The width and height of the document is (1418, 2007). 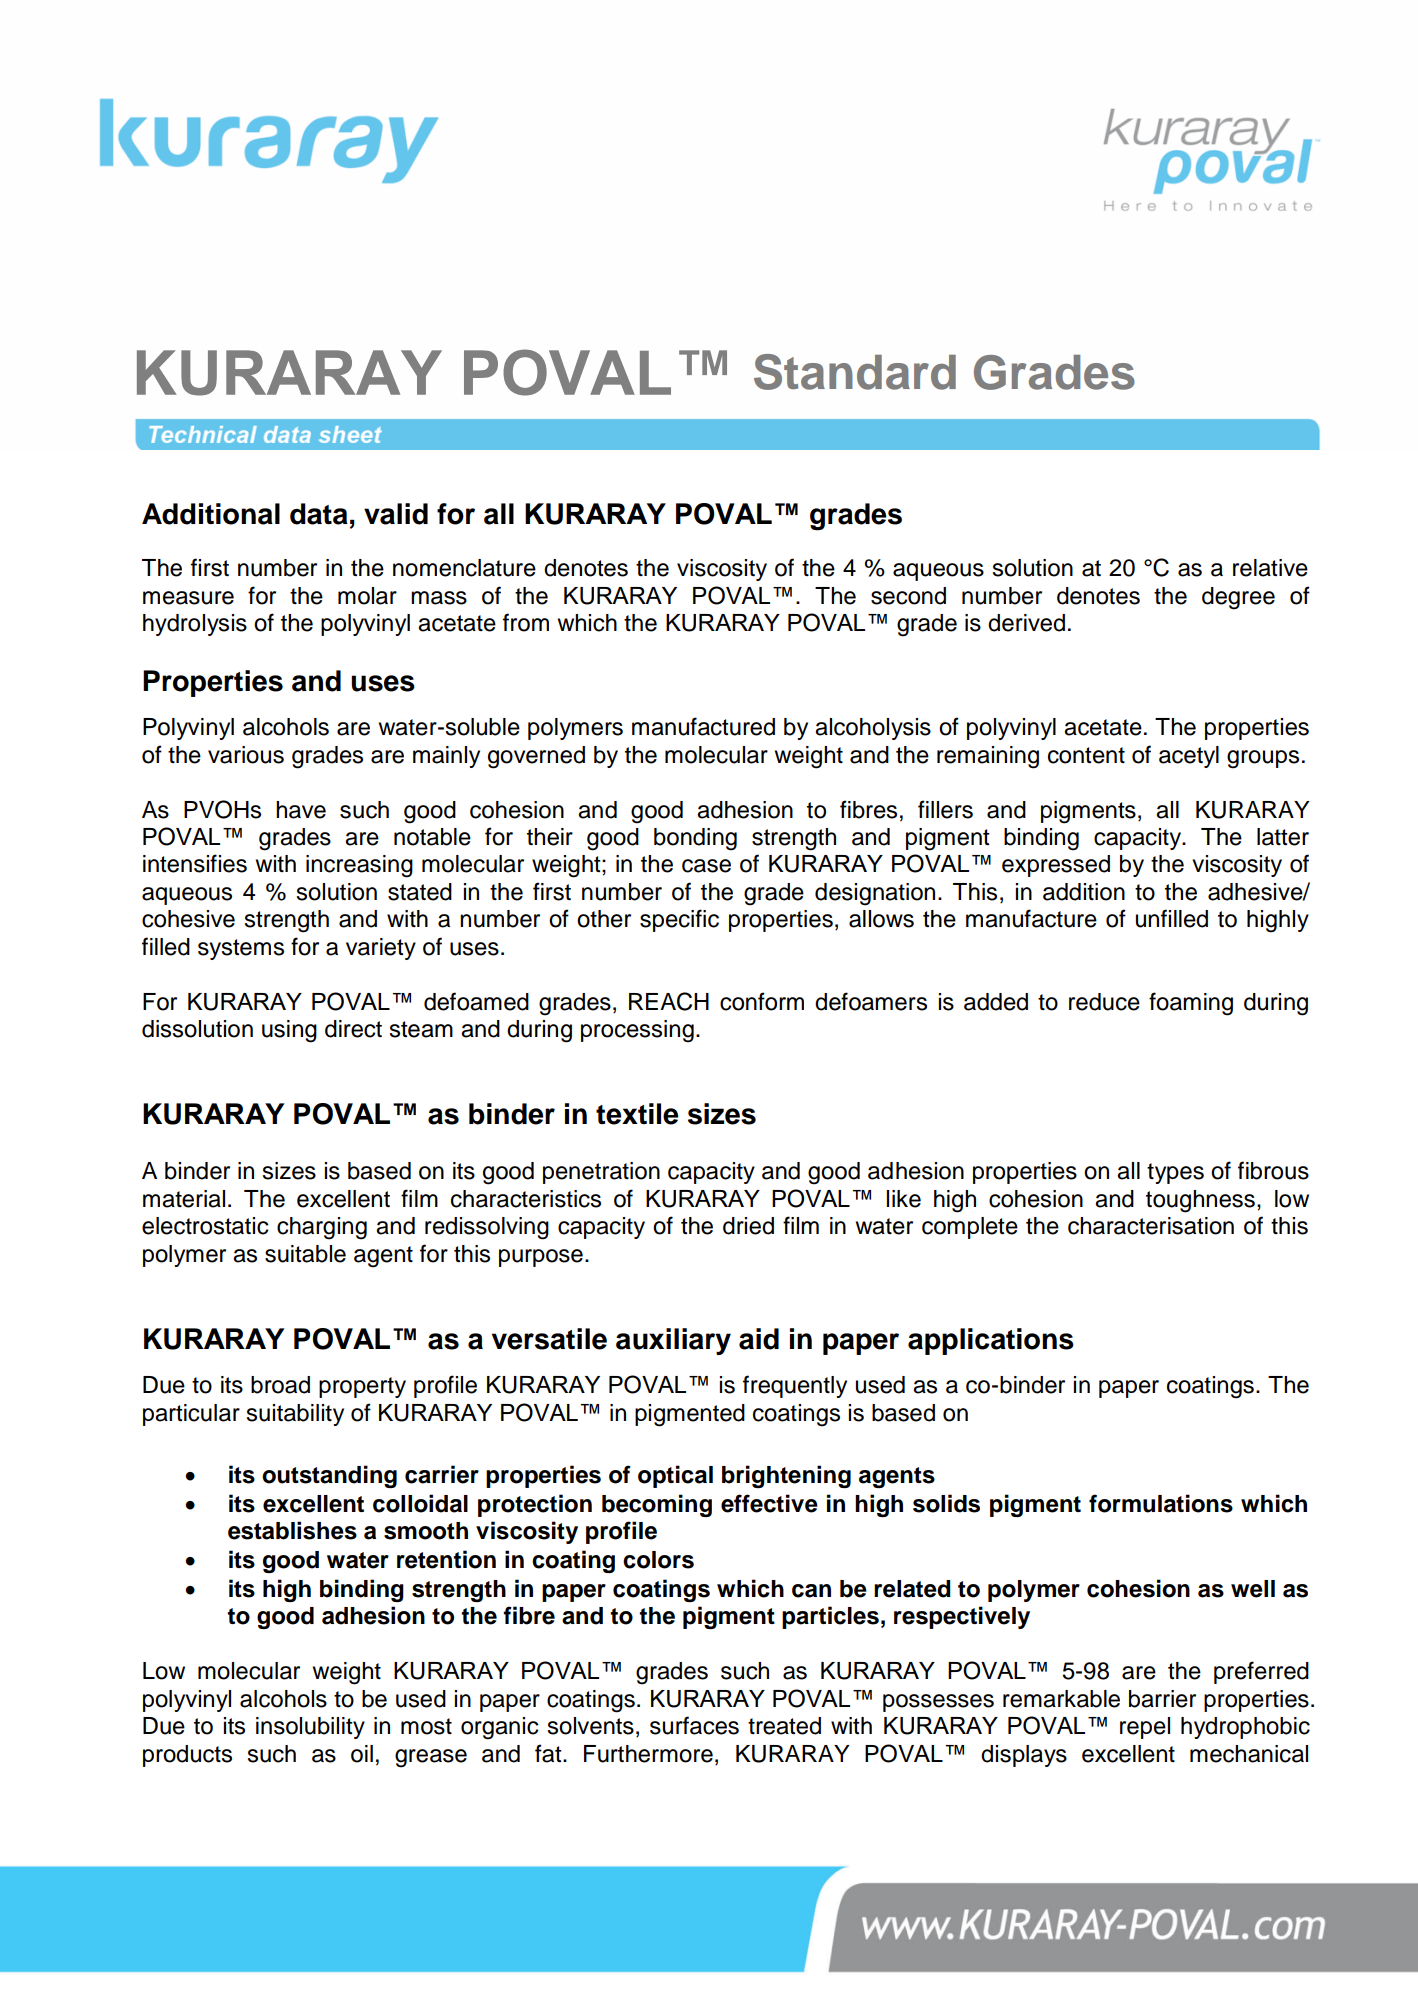 I want to click on repel, so click(x=1145, y=1728).
